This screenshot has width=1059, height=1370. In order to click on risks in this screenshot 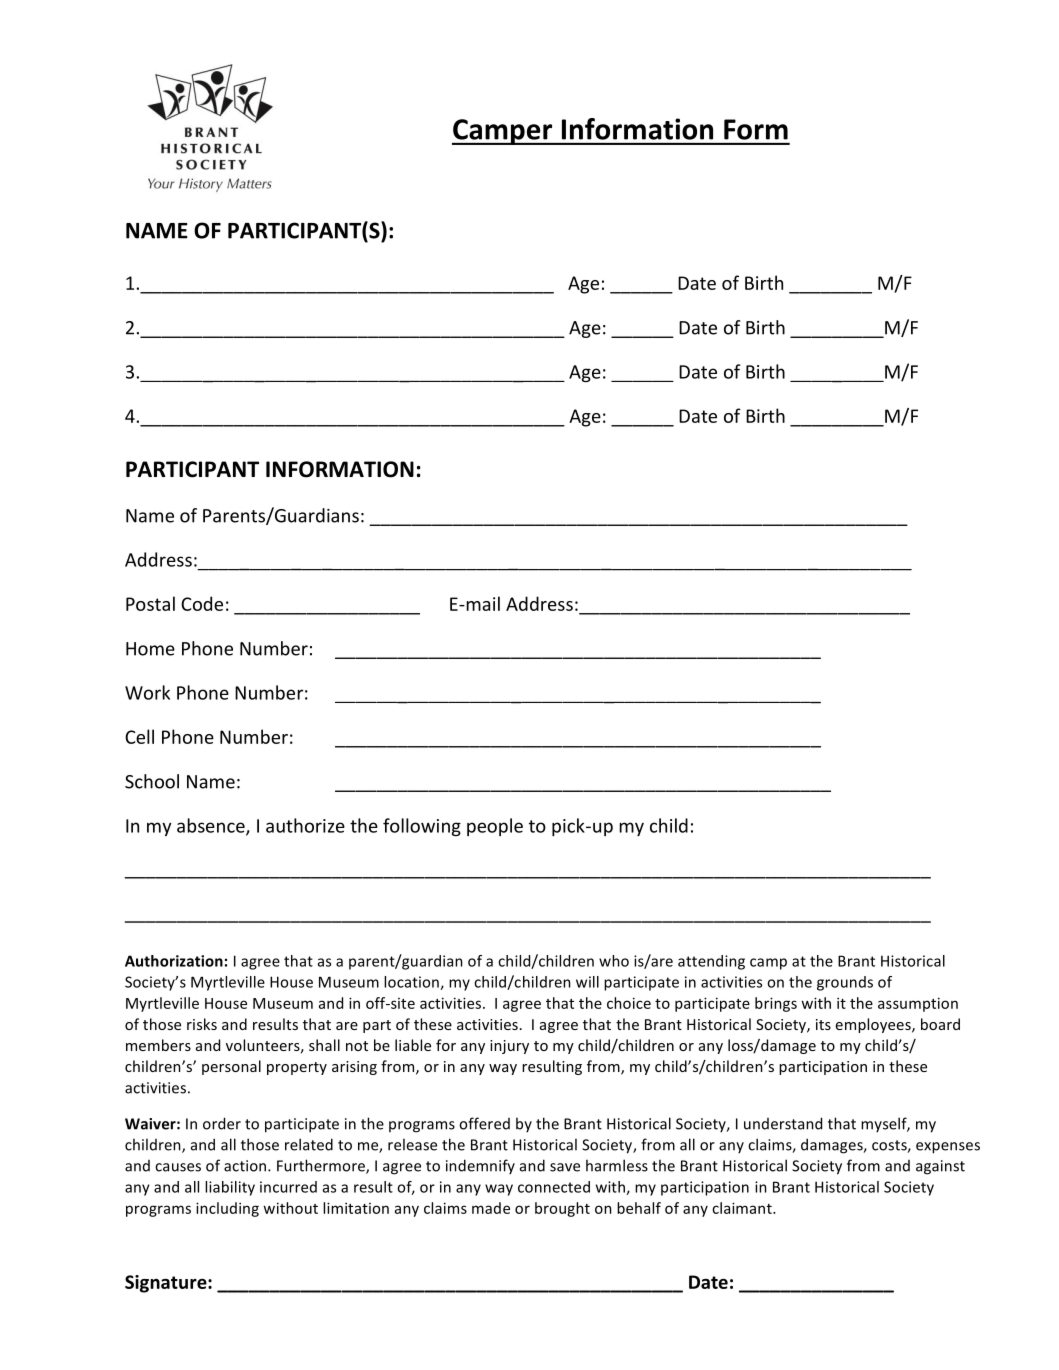, I will do `click(202, 1024)`.
